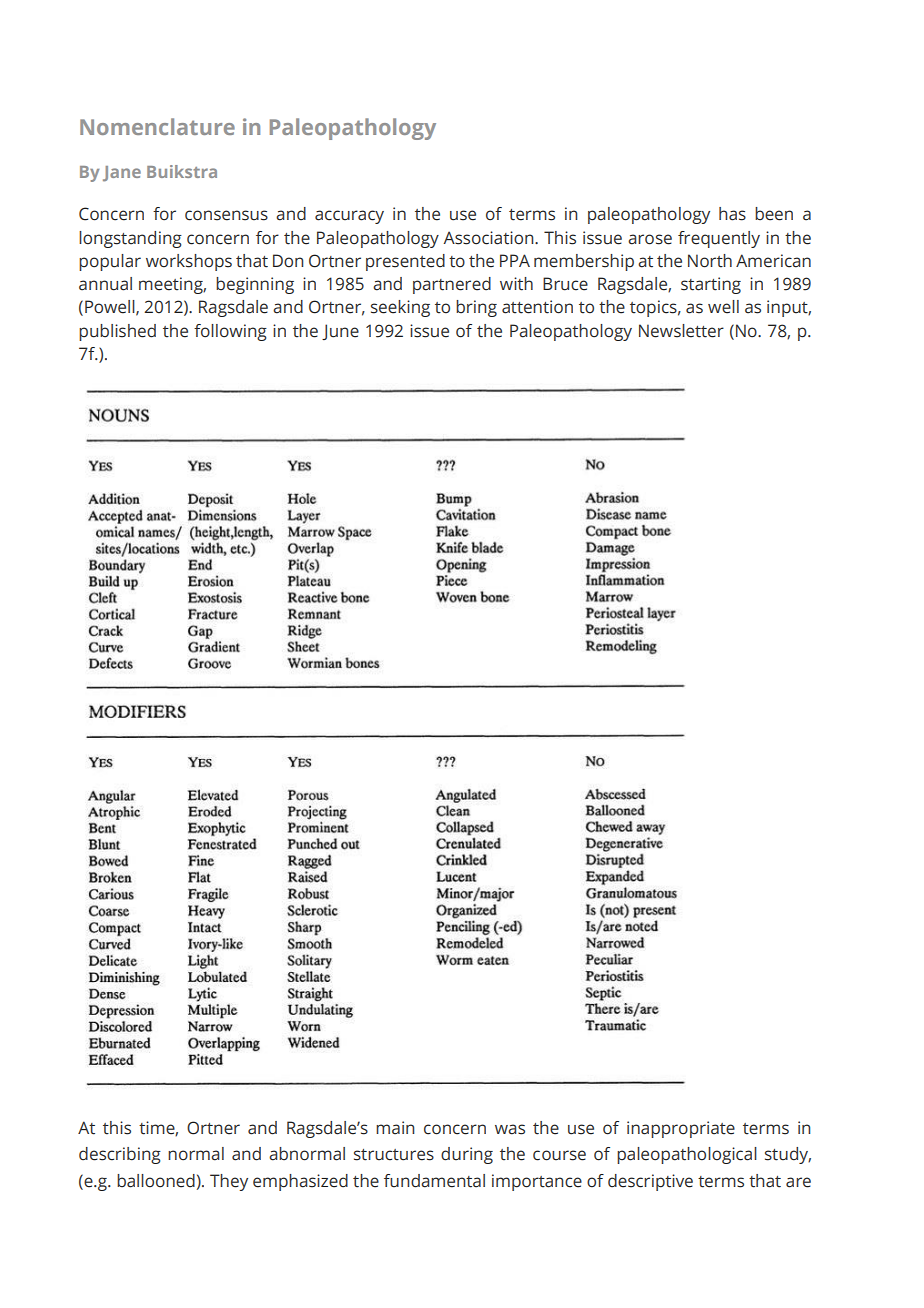 The width and height of the screenshot is (924, 1308). What do you see at coordinates (711, 285) in the screenshot?
I see `starting` at bounding box center [711, 285].
